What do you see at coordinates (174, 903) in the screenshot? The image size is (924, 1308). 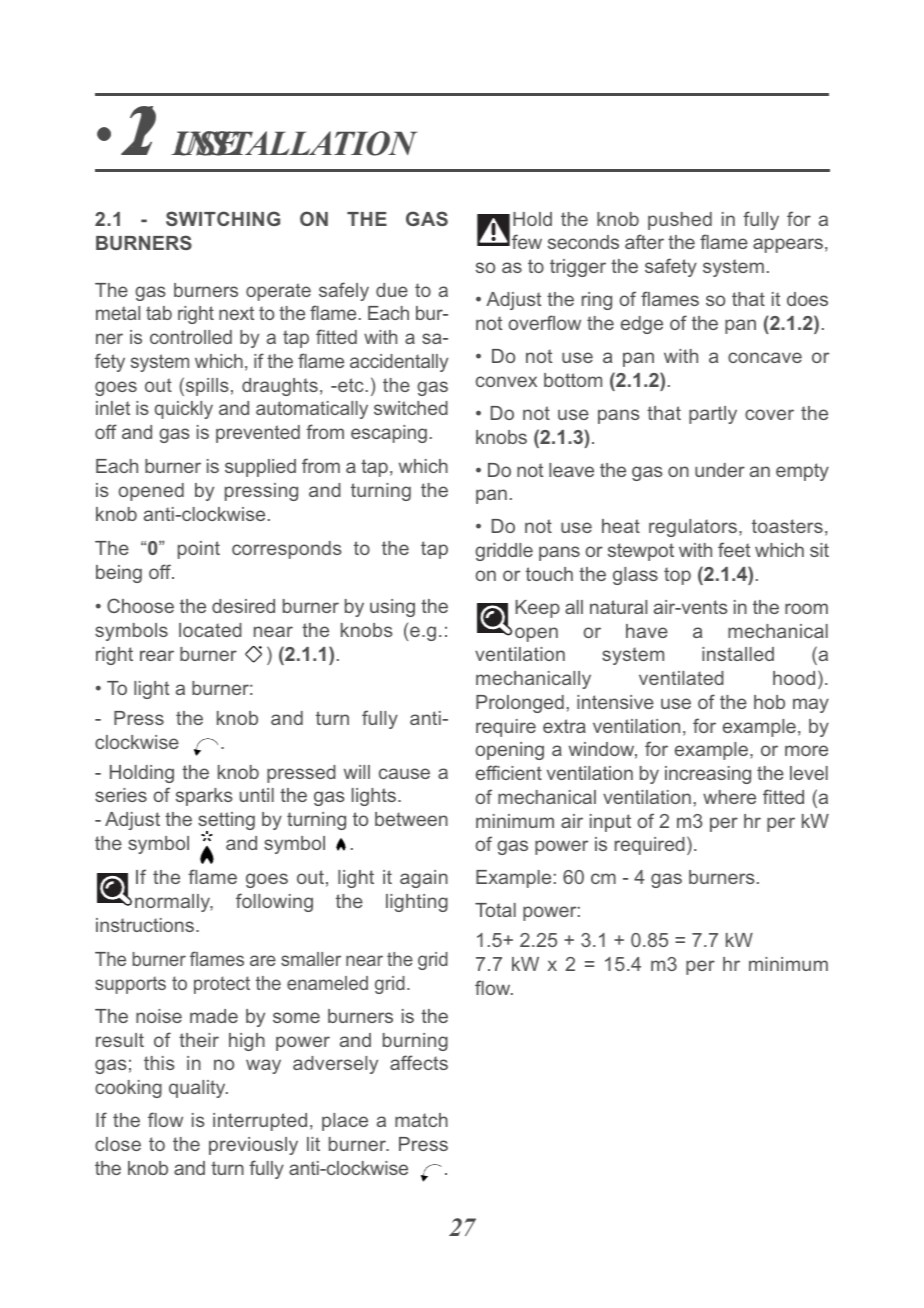 I see `normally` at bounding box center [174, 903].
